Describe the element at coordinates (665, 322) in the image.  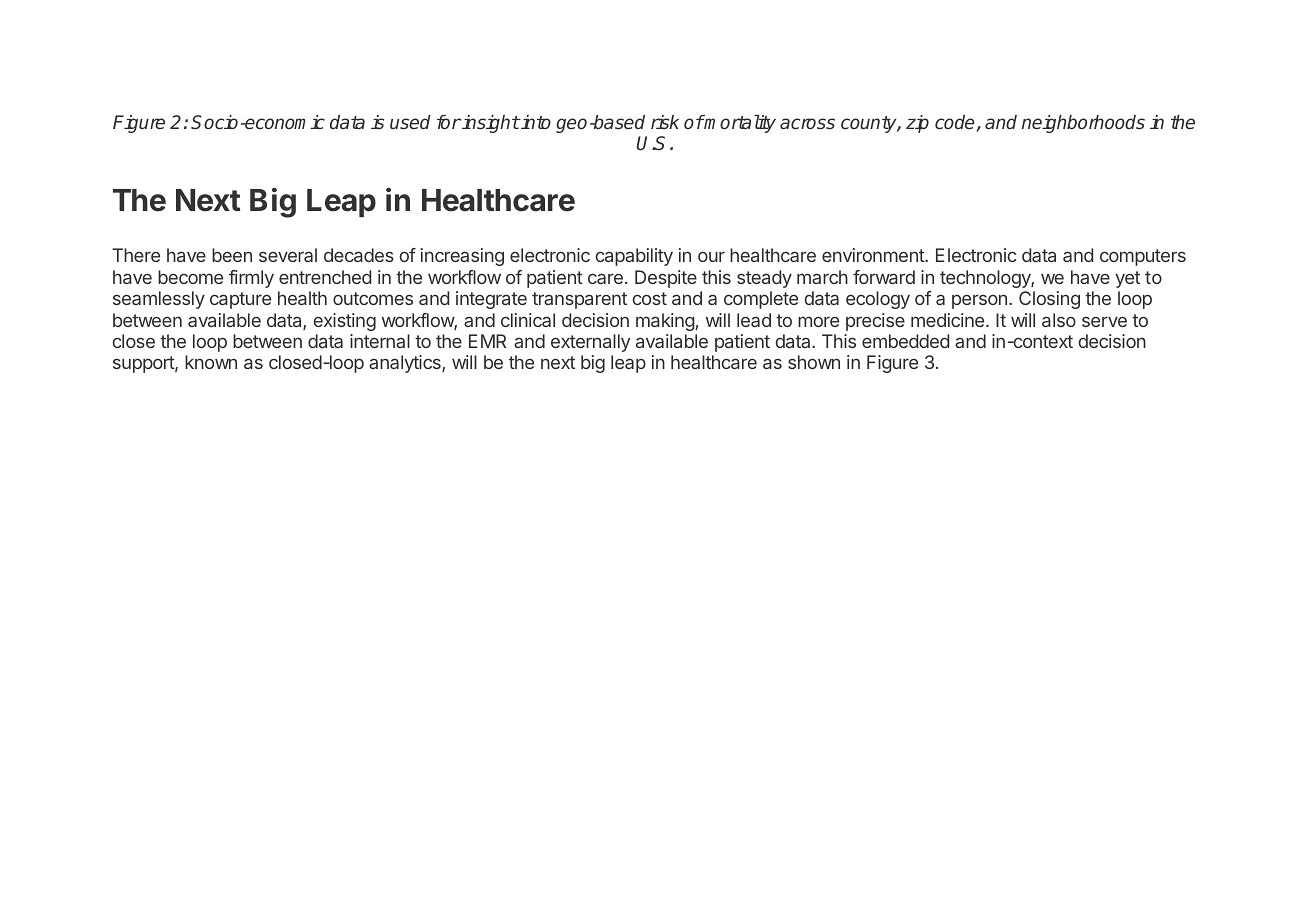
I see `making` at that location.
